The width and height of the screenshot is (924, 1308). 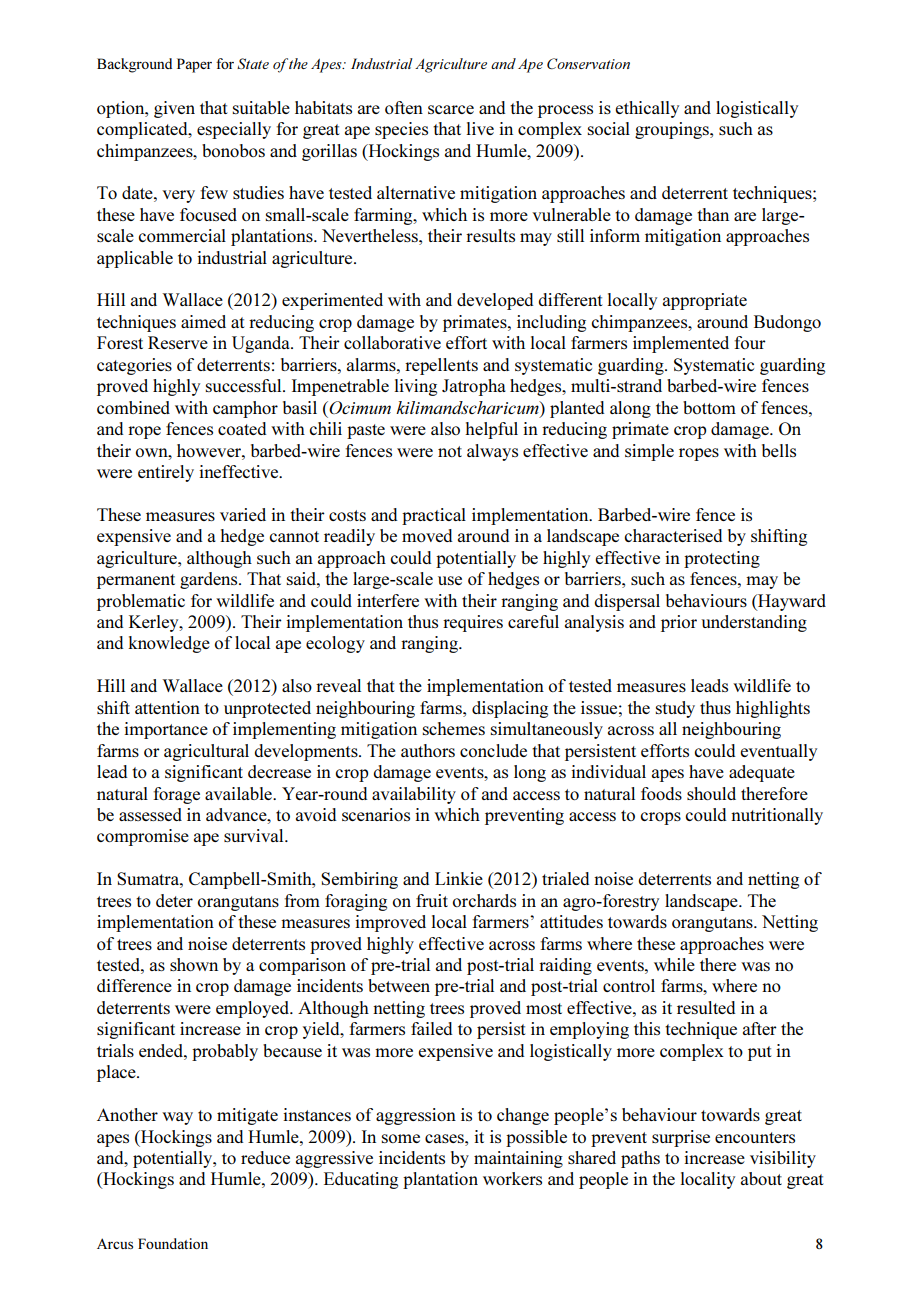 What do you see at coordinates (173, 1243) in the screenshot?
I see `Foundation` at bounding box center [173, 1243].
